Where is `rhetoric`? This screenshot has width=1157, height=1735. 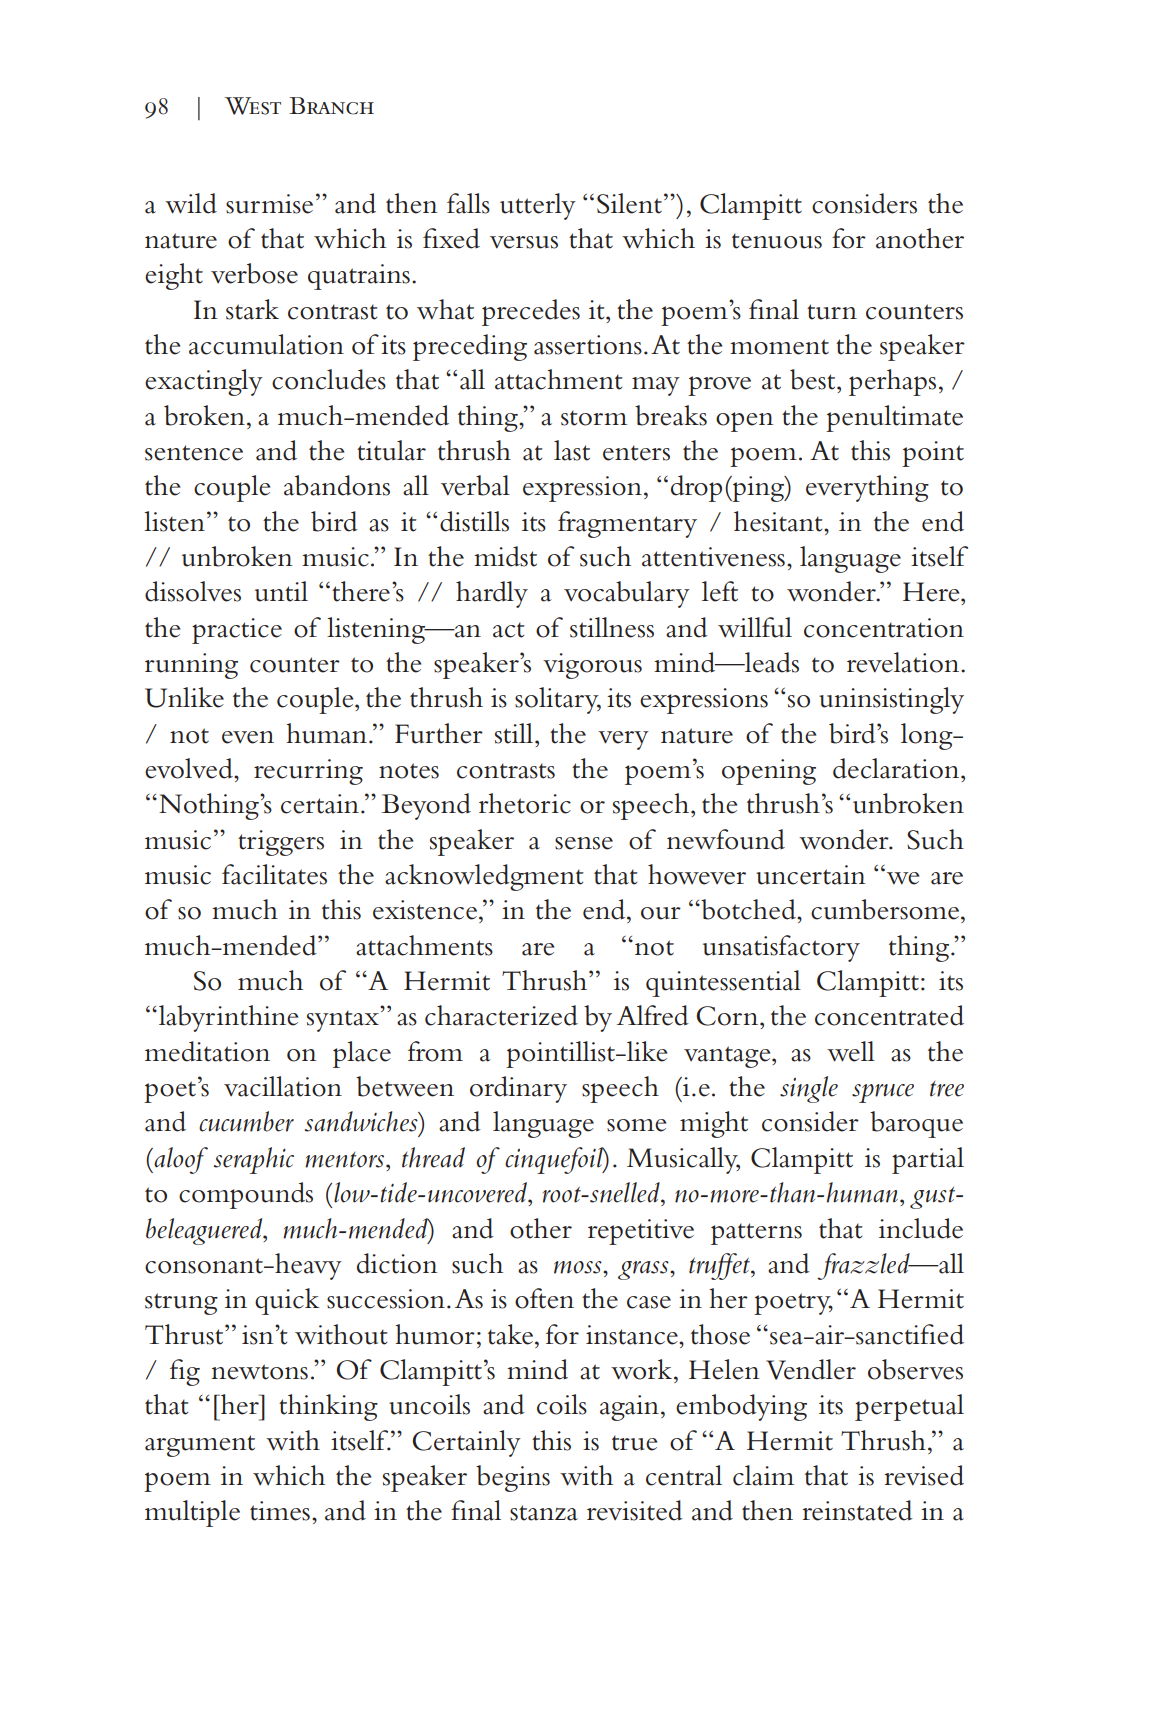
rhetoric is located at coordinates (525, 803).
